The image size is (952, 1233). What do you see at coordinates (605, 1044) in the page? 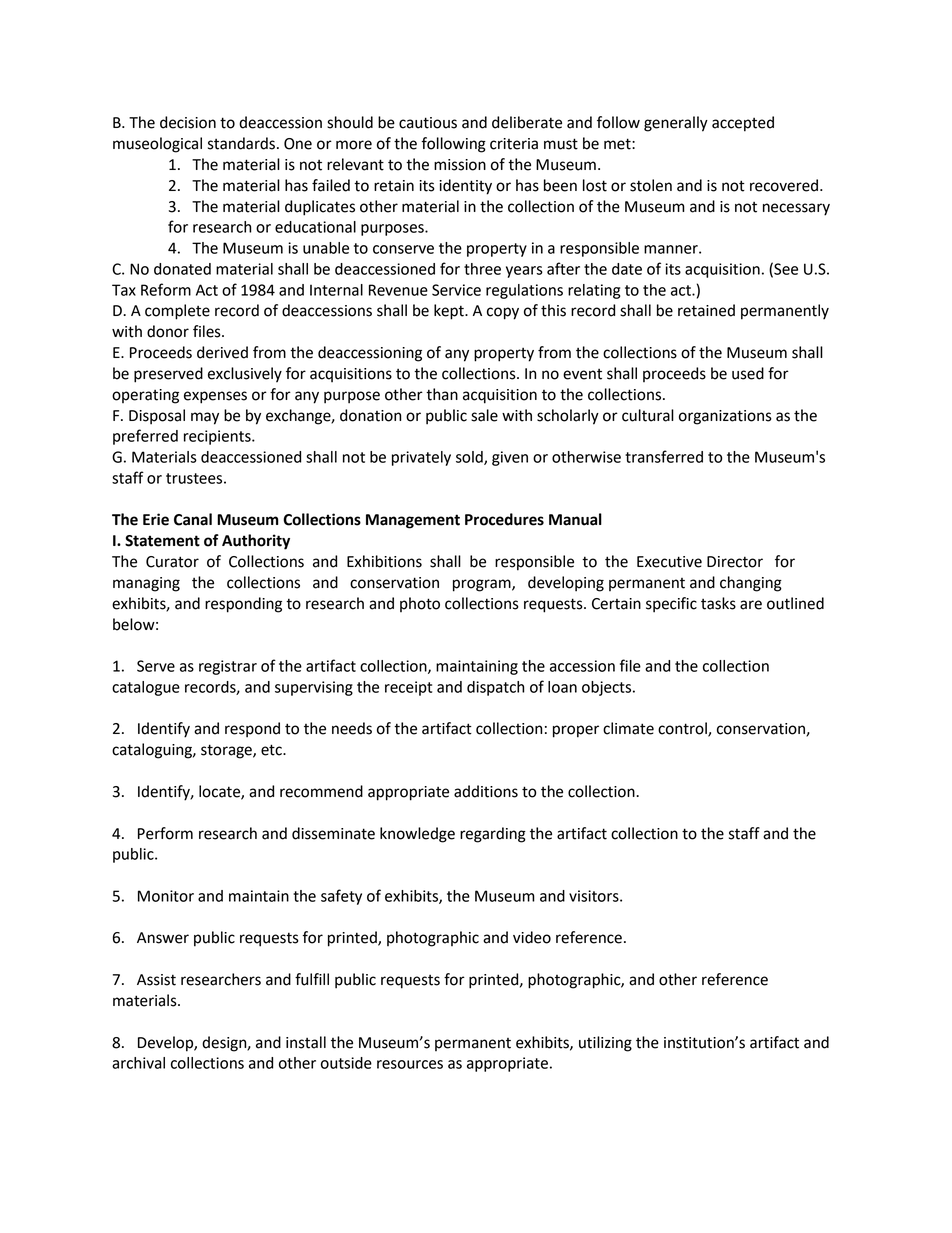
I see `utilizing` at bounding box center [605, 1044].
